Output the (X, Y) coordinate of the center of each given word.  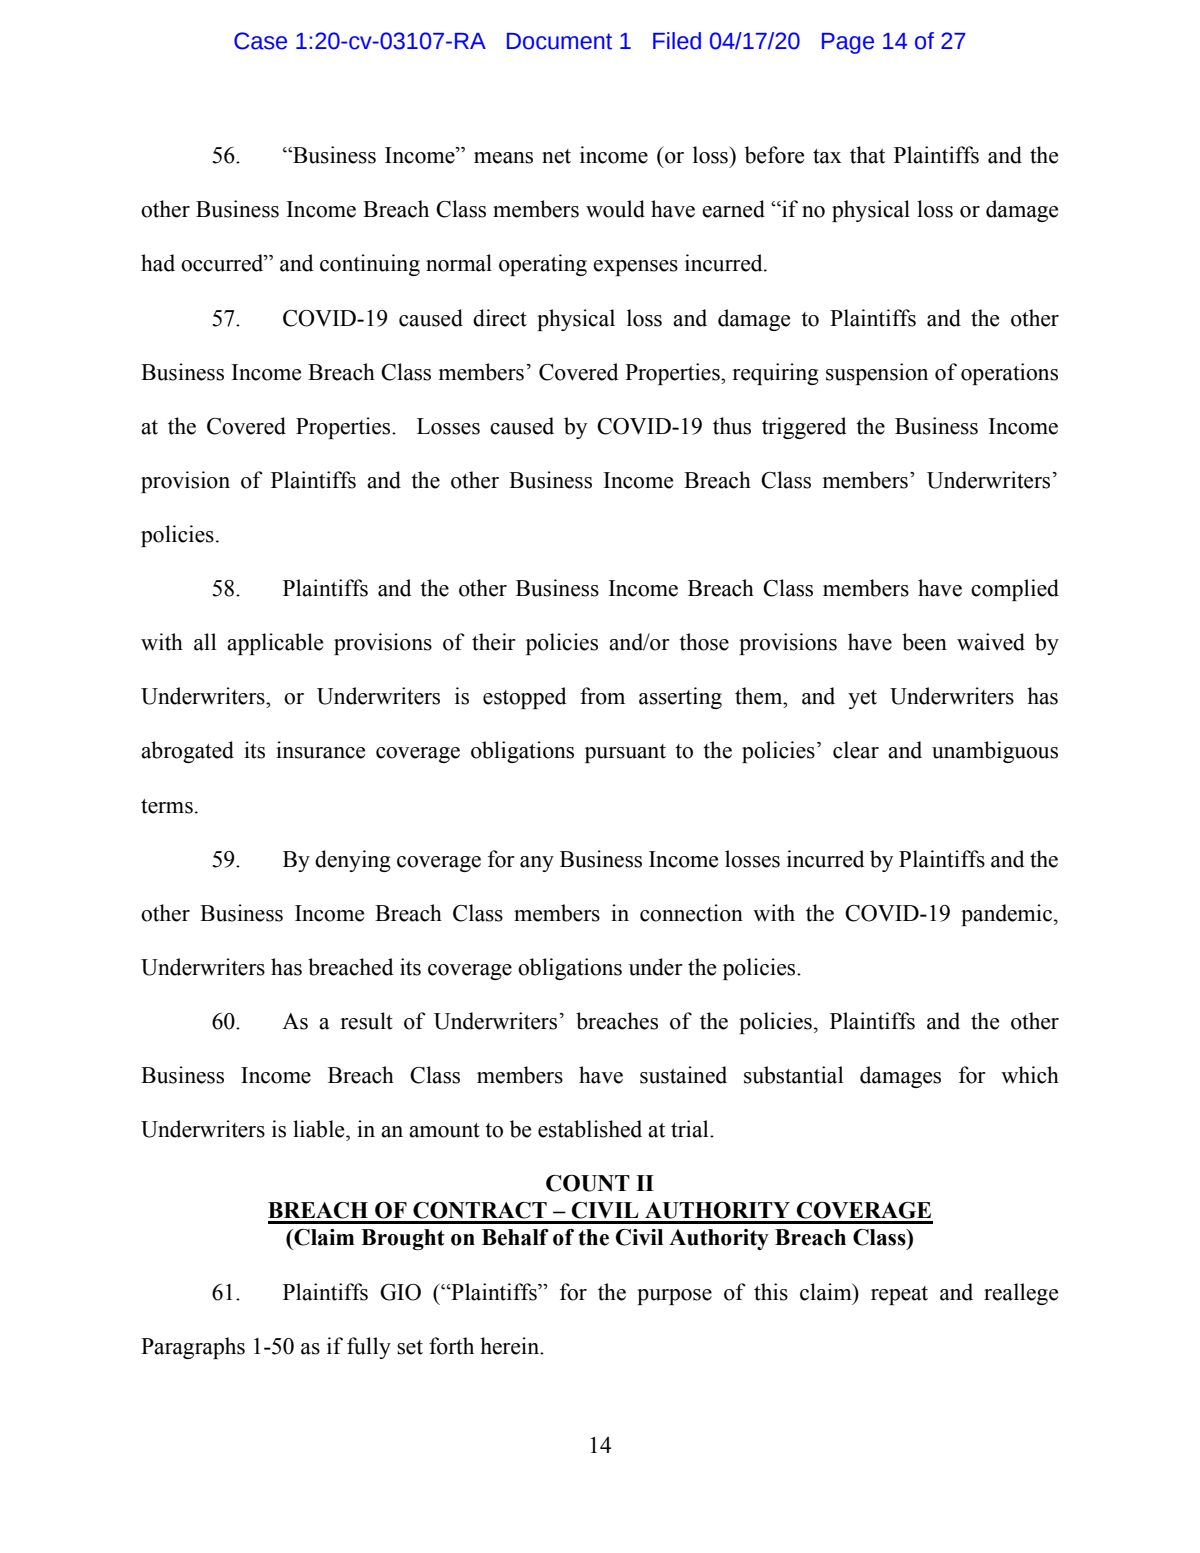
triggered (804, 428)
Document (559, 41)
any (537, 864)
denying (353, 861)
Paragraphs (193, 1348)
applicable (275, 644)
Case (260, 41)
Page (848, 43)
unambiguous (995, 752)
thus (732, 426)
